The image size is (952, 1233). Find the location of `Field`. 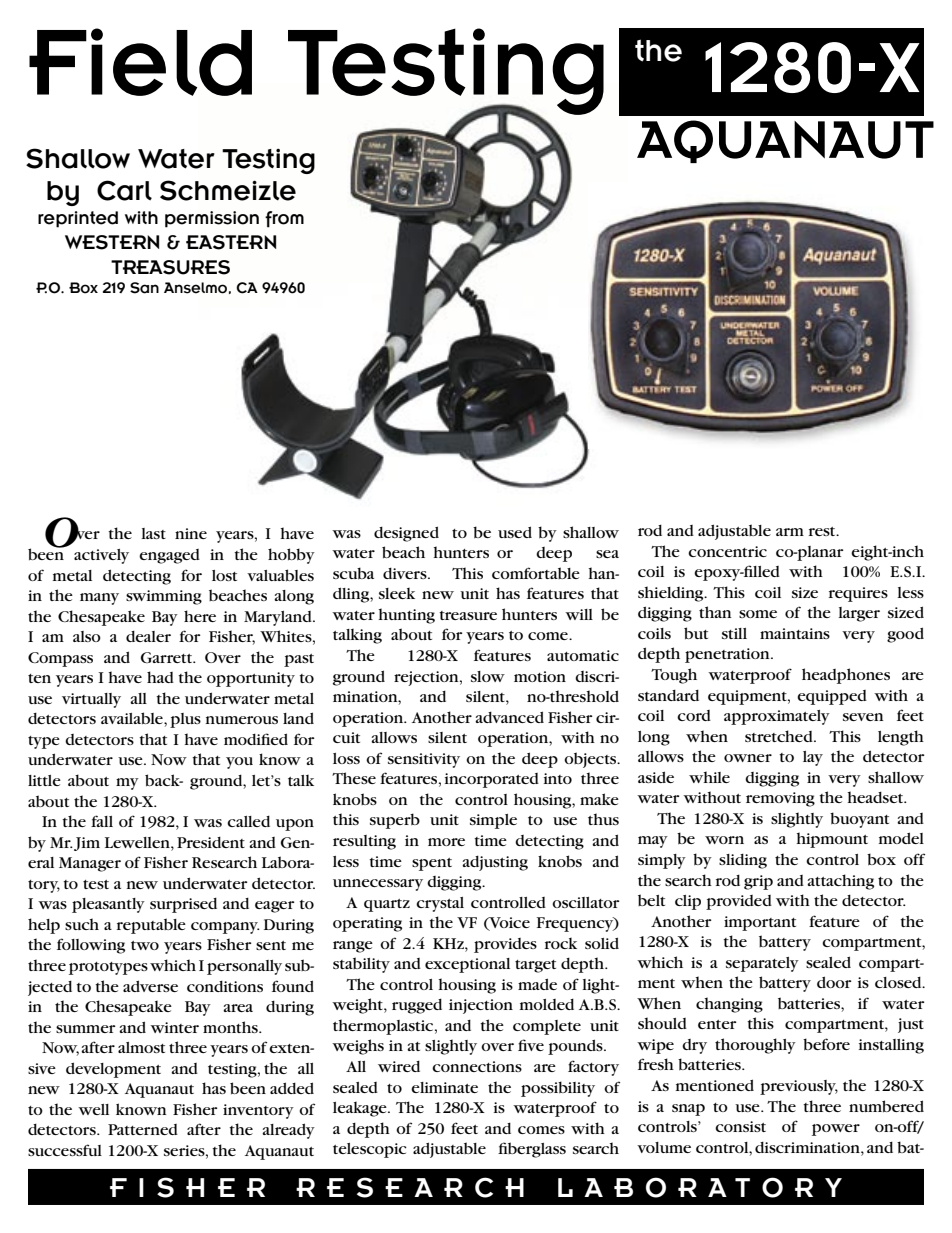

Field is located at coordinates (140, 62).
